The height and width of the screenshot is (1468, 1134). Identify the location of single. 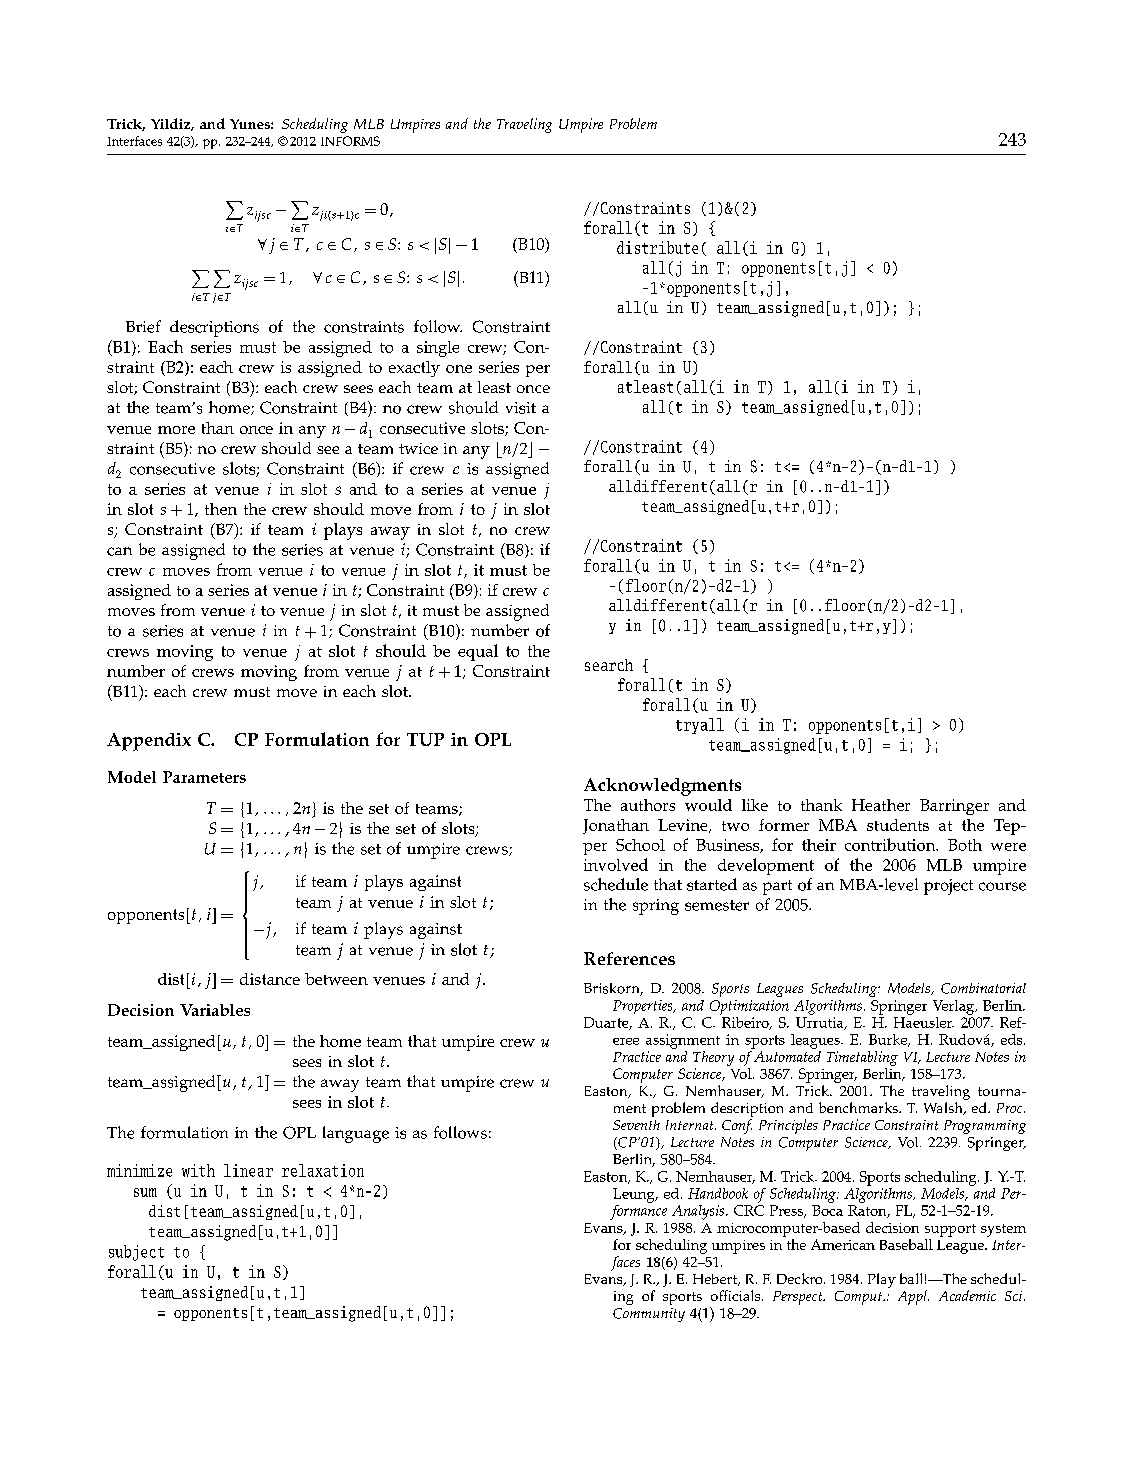
(438, 349).
